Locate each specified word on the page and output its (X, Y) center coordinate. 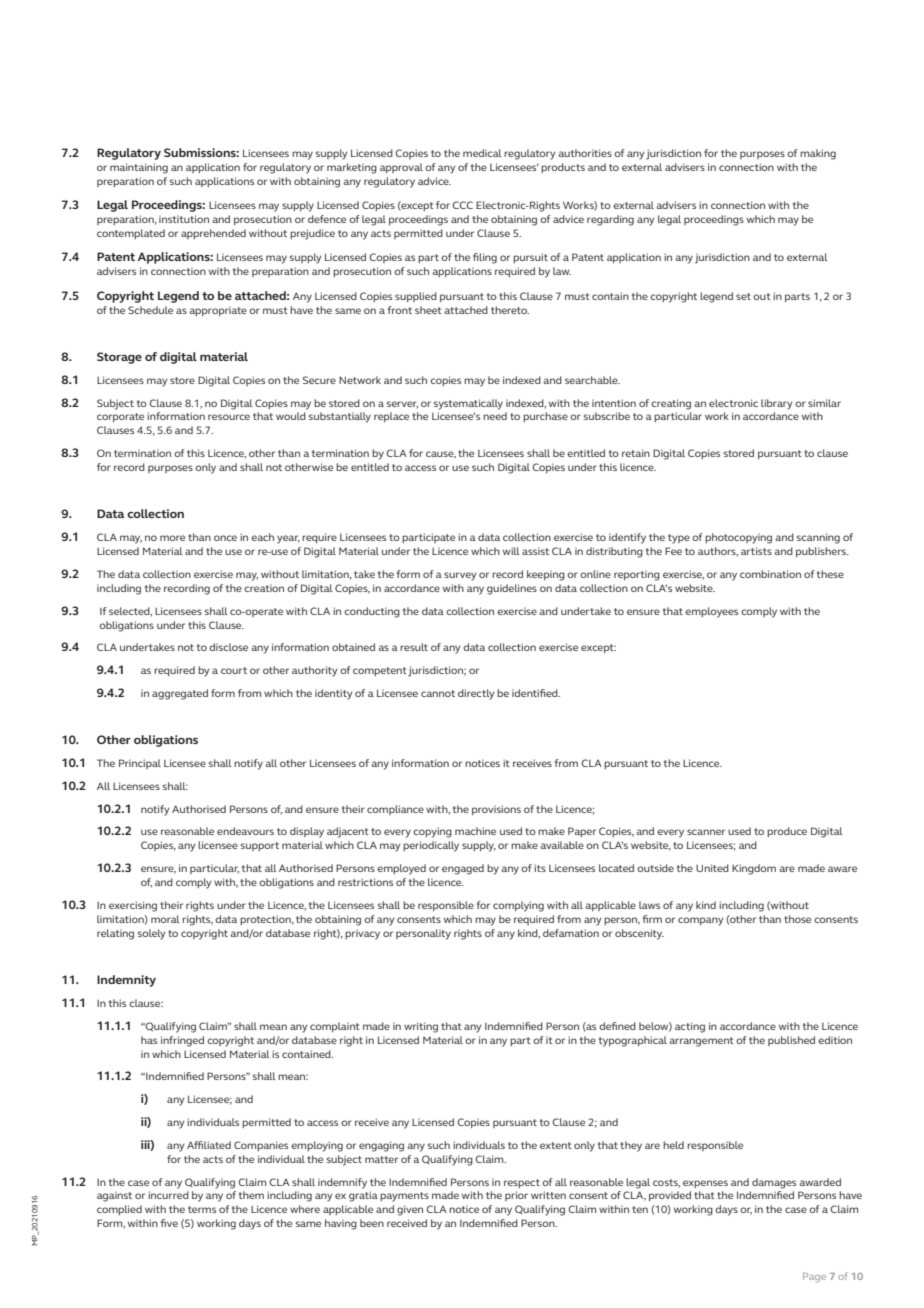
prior (516, 1196)
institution (184, 219)
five (169, 1223)
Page (814, 1277)
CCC (462, 205)
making (818, 154)
